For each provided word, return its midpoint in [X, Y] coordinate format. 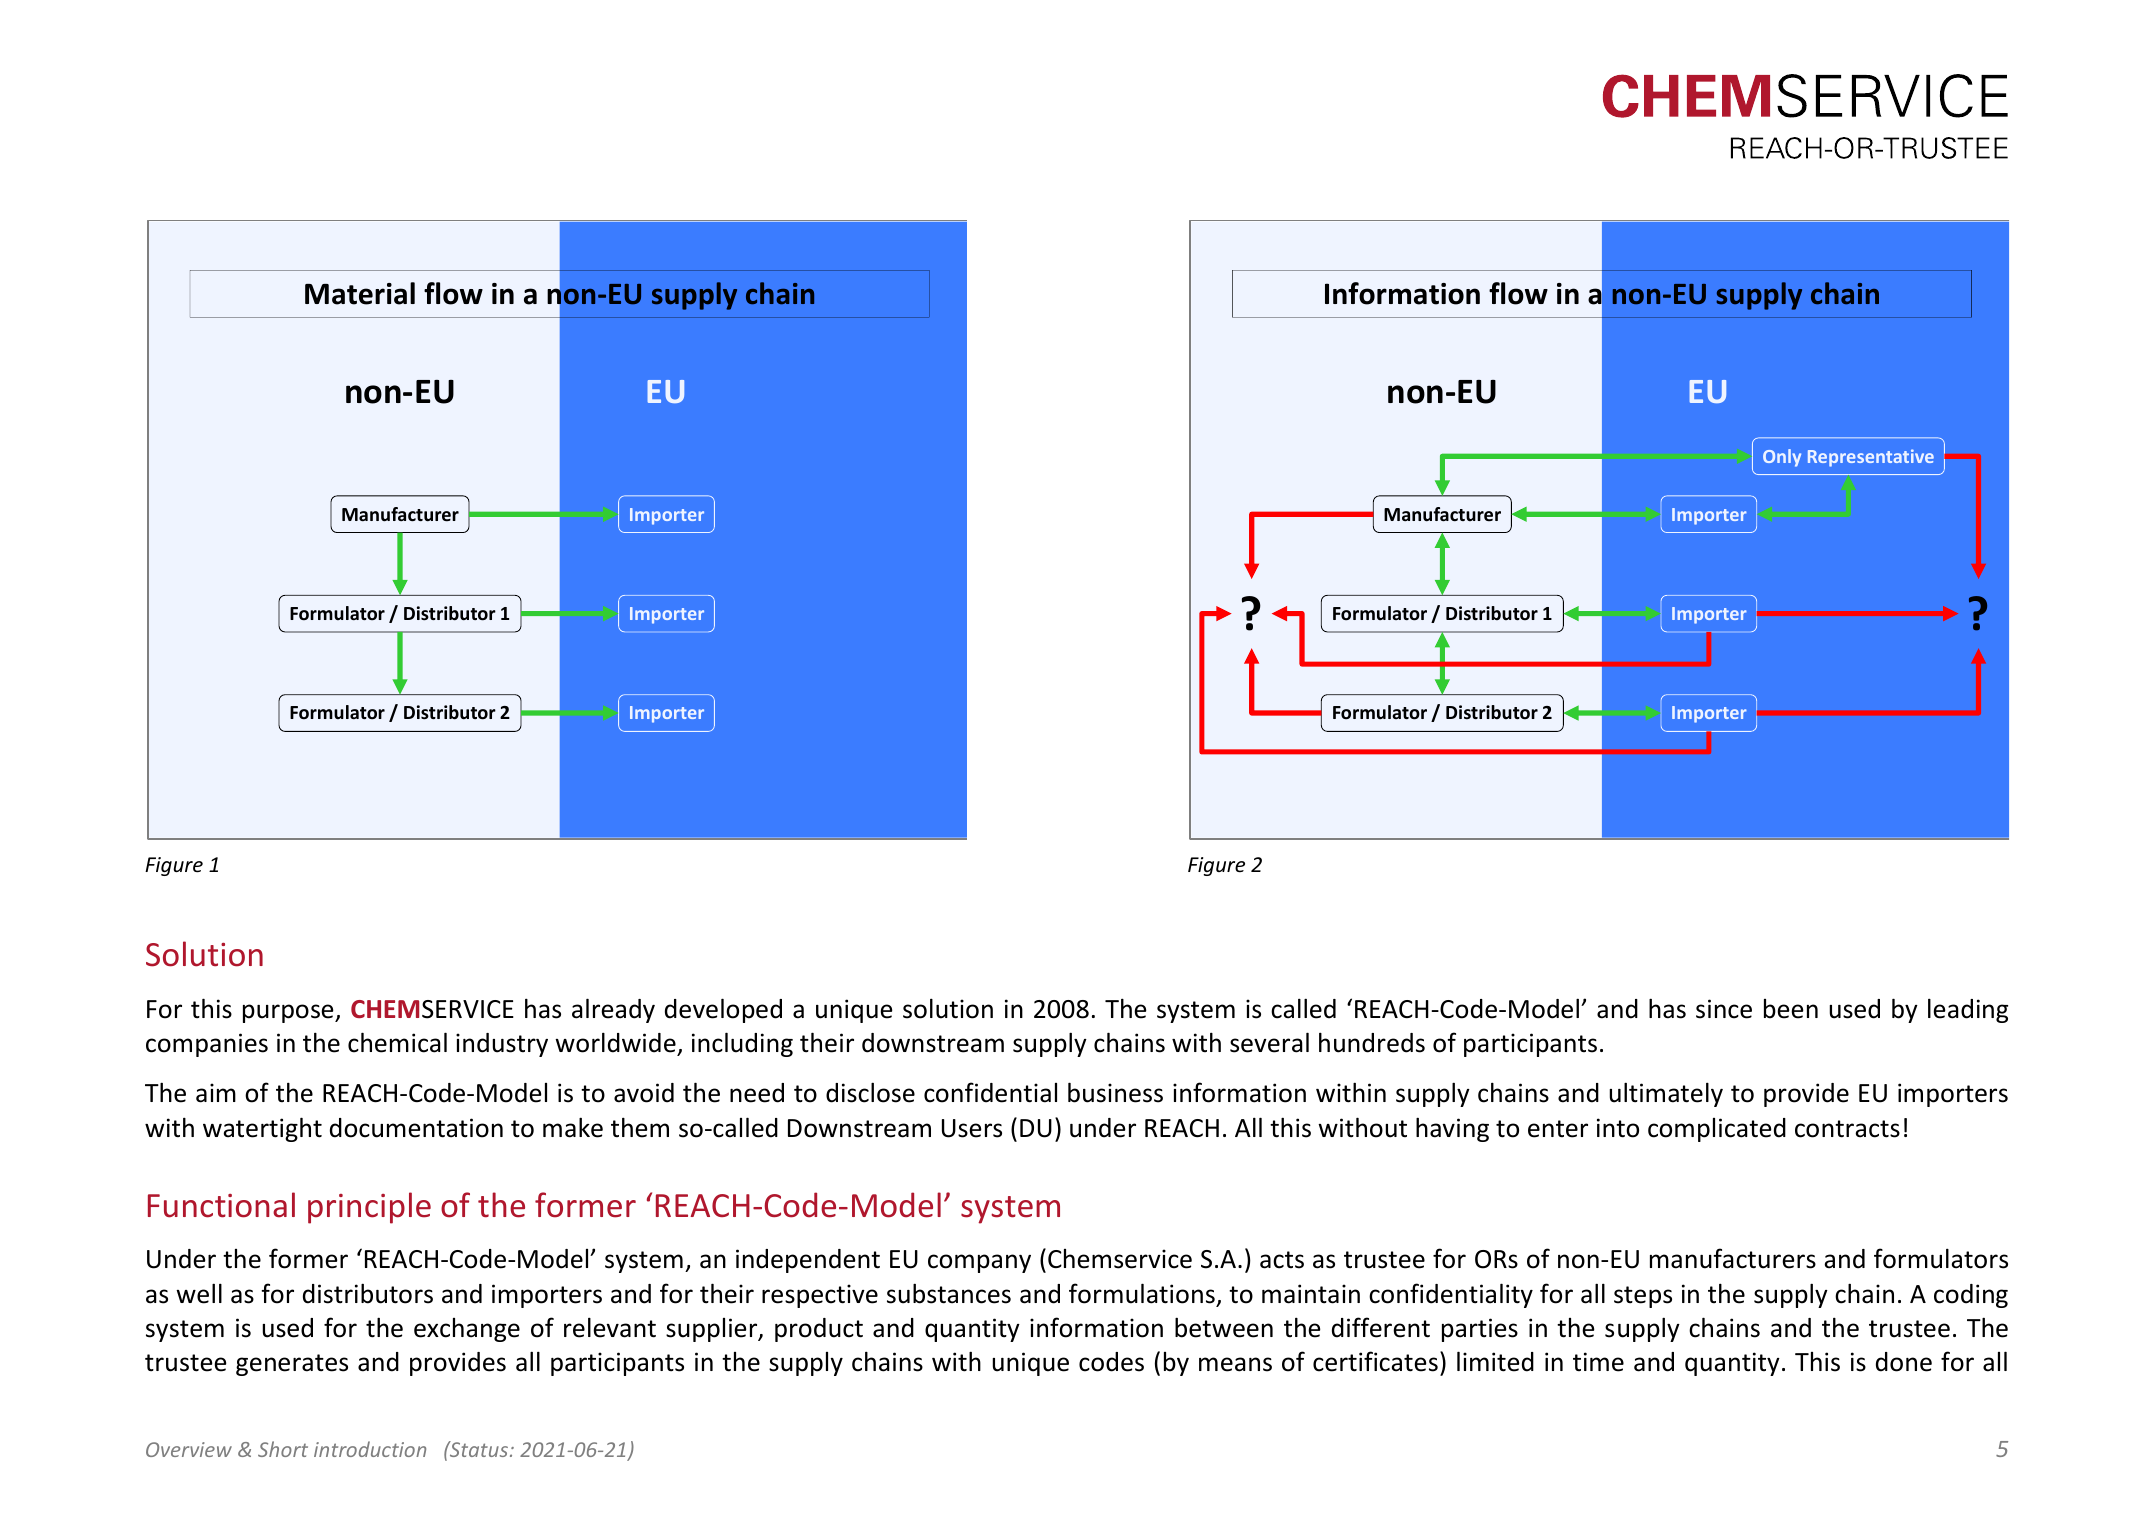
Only [1782, 458]
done [1904, 1362]
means [1235, 1364]
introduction [370, 1449]
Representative [1871, 458]
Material [360, 293]
